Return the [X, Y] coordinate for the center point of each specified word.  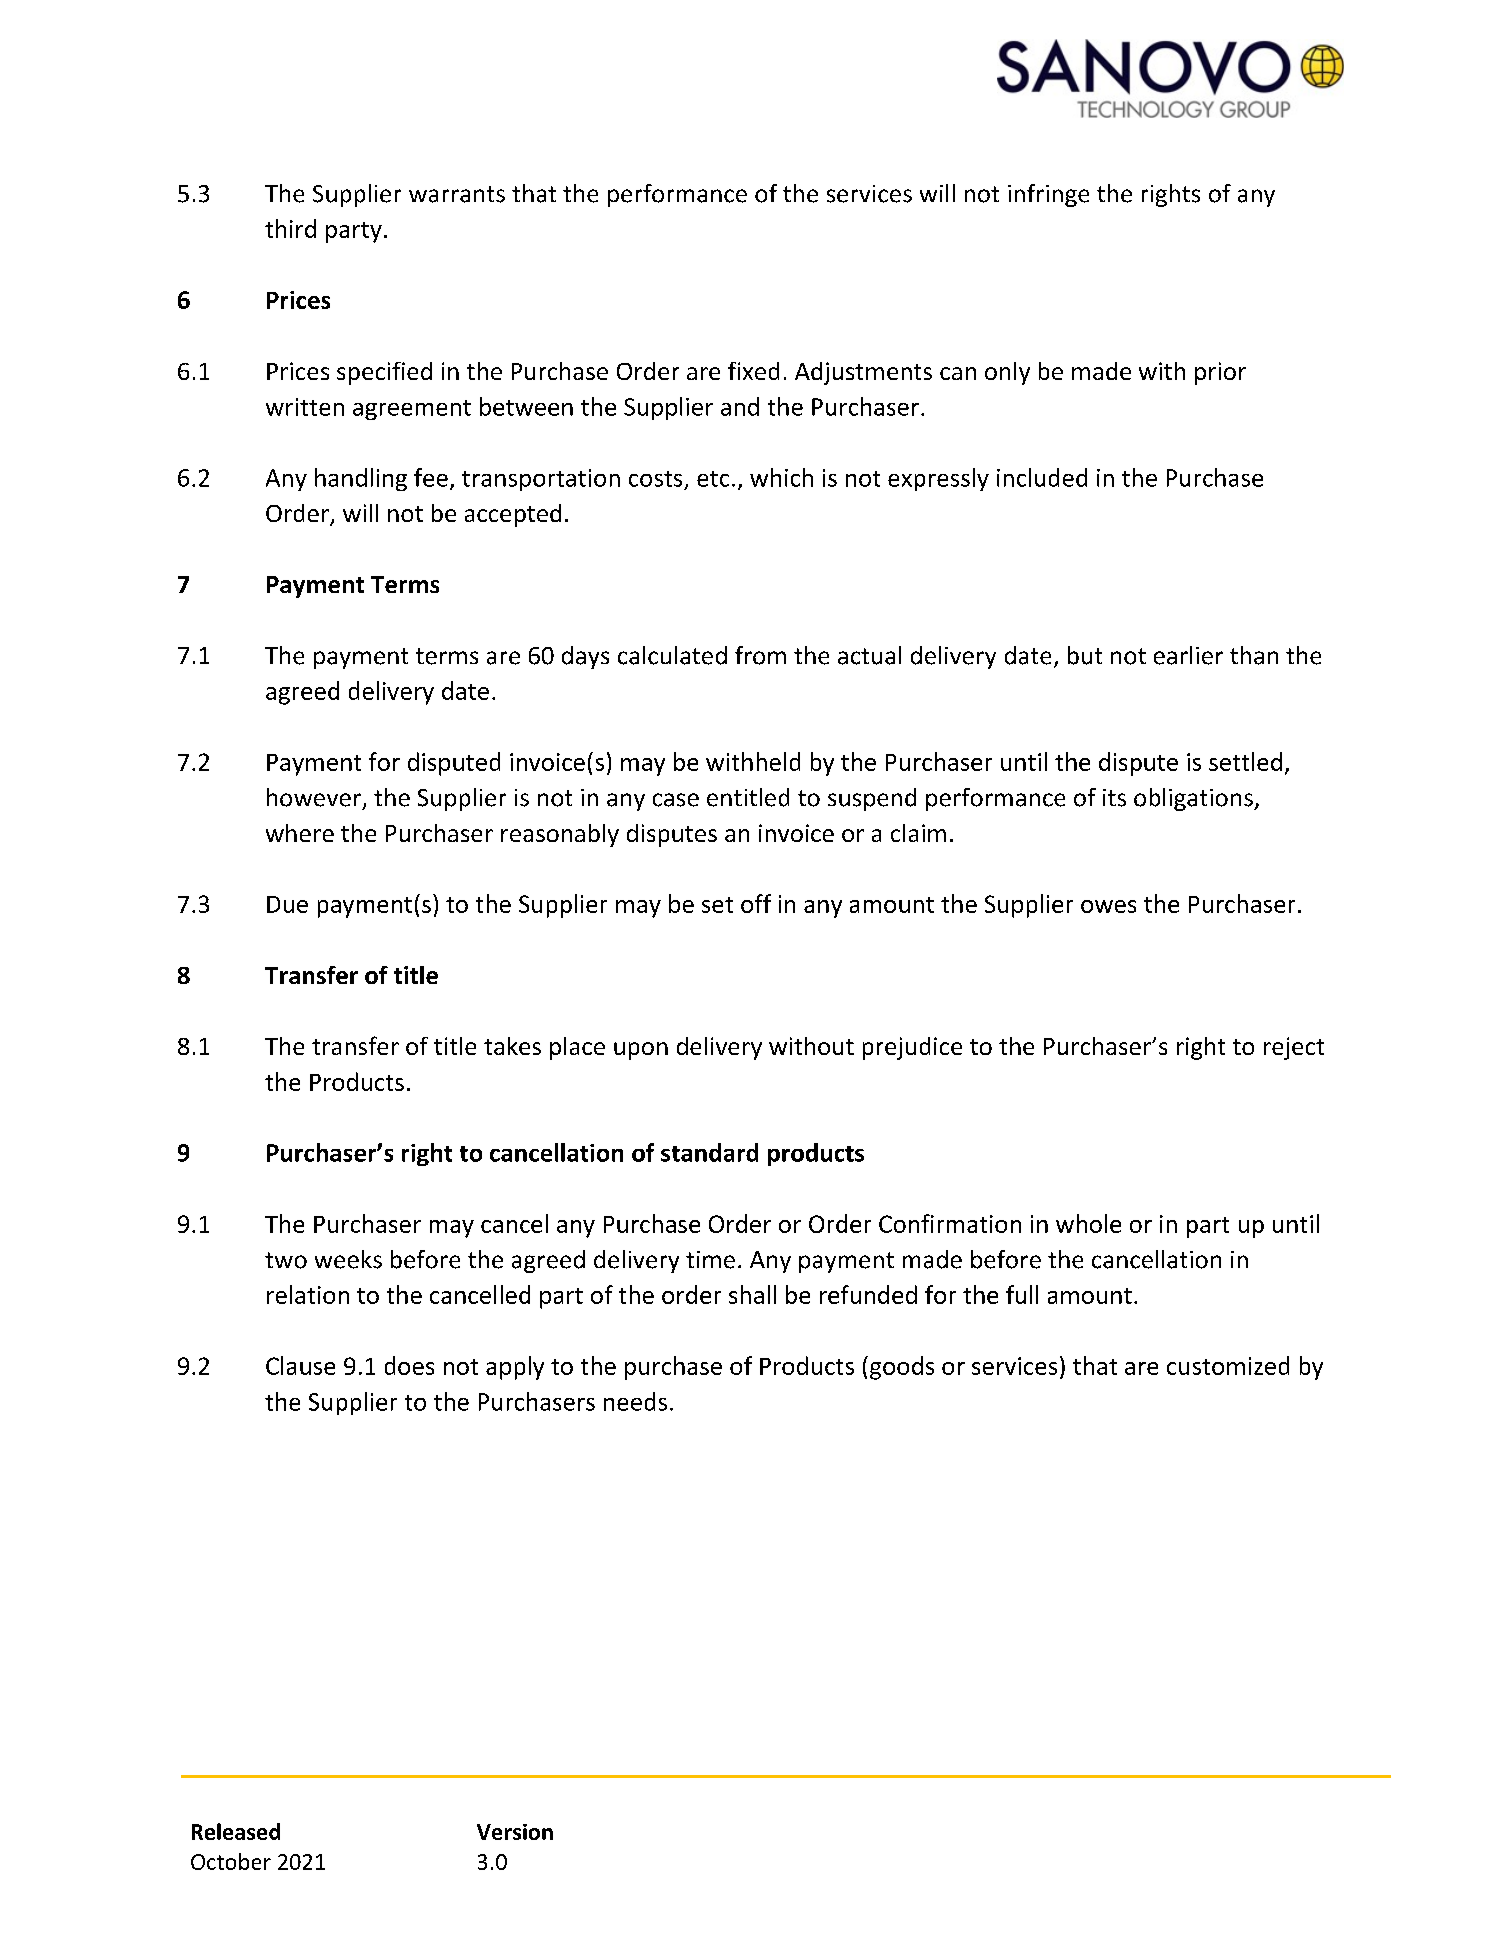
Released [236, 1831]
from [760, 655]
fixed [753, 371]
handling [361, 479]
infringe [1048, 195]
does [409, 1365]
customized [1228, 1365]
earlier [1188, 655]
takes [512, 1046]
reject [1294, 1048]
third [290, 228]
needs [635, 1401]
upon [641, 1051]
